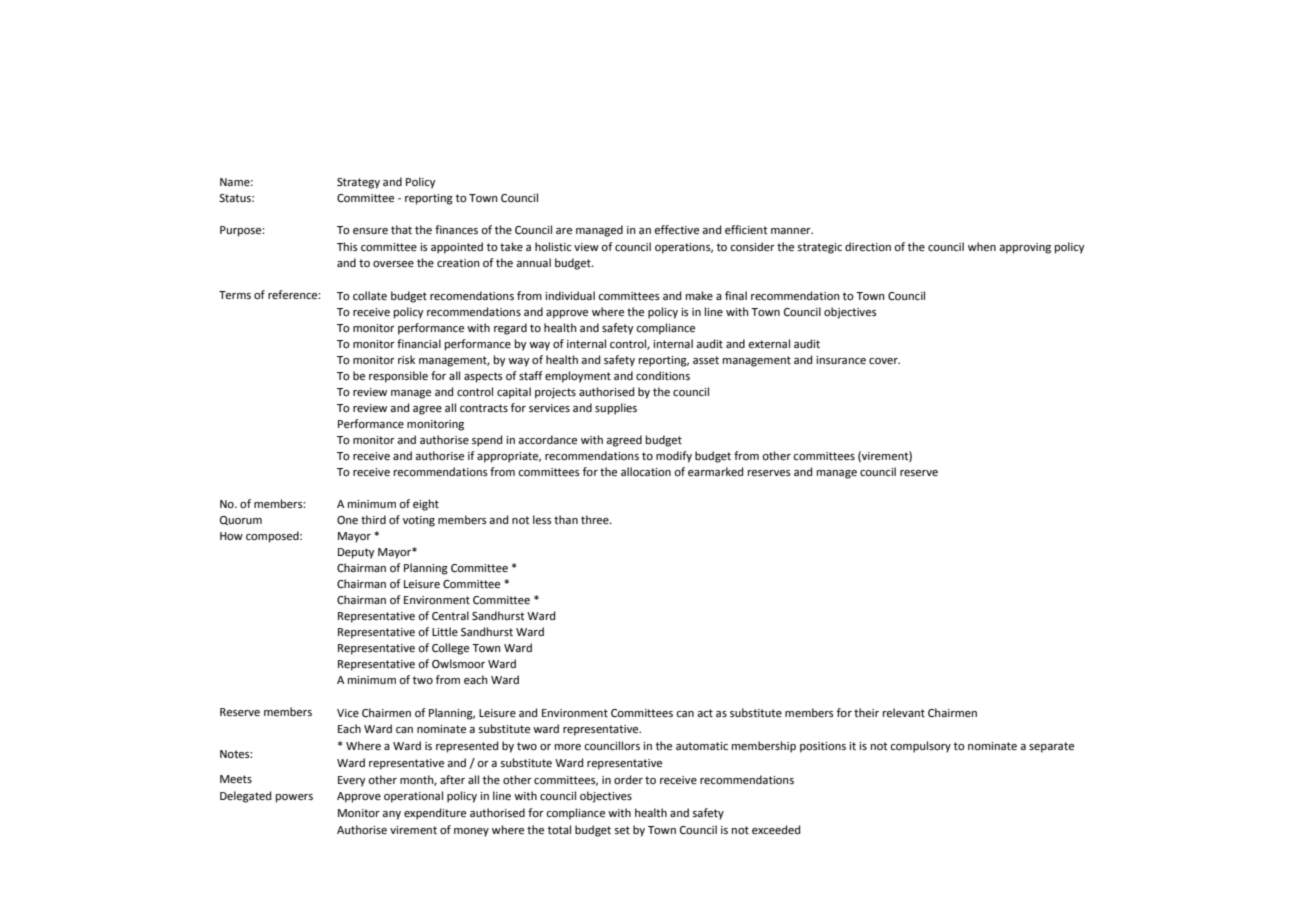  I want to click on Strategy, so click(358, 183).
